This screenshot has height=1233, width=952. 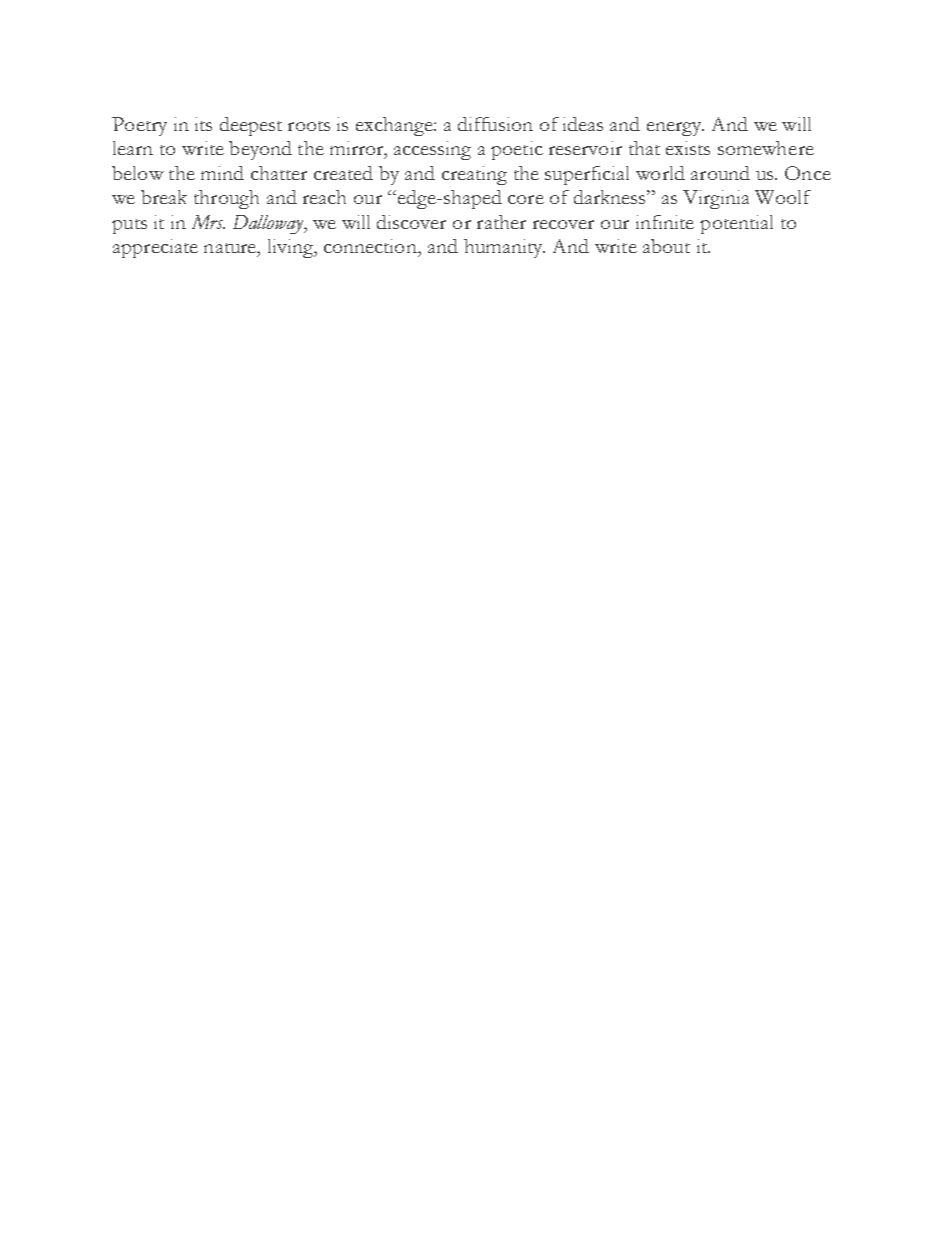 What do you see at coordinates (203, 124) in the screenshot?
I see `its` at bounding box center [203, 124].
